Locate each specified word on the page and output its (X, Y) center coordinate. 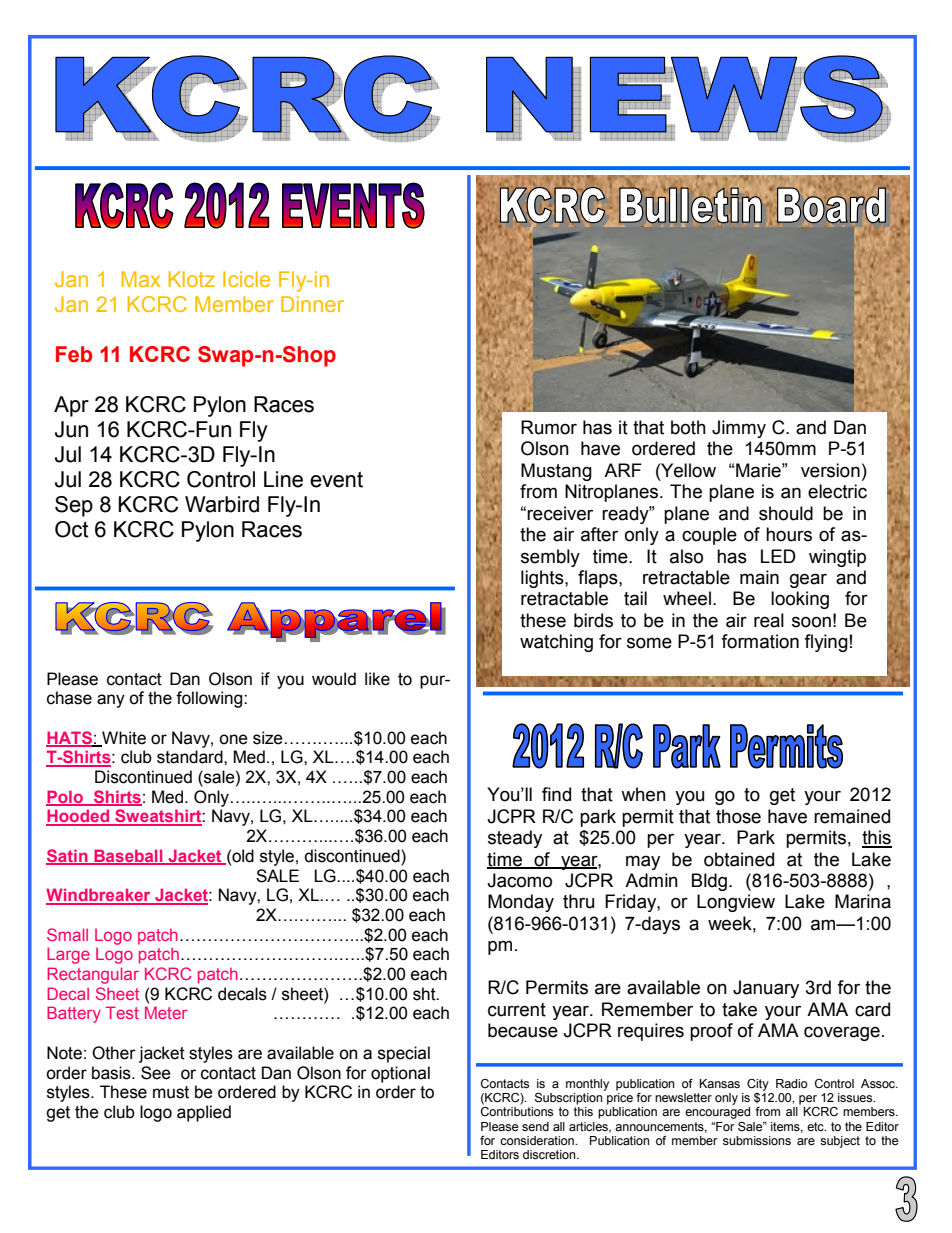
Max (141, 279)
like (377, 679)
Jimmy (739, 429)
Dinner (312, 304)
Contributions (517, 1112)
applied (204, 1113)
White (123, 738)
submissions (757, 1141)
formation (760, 641)
